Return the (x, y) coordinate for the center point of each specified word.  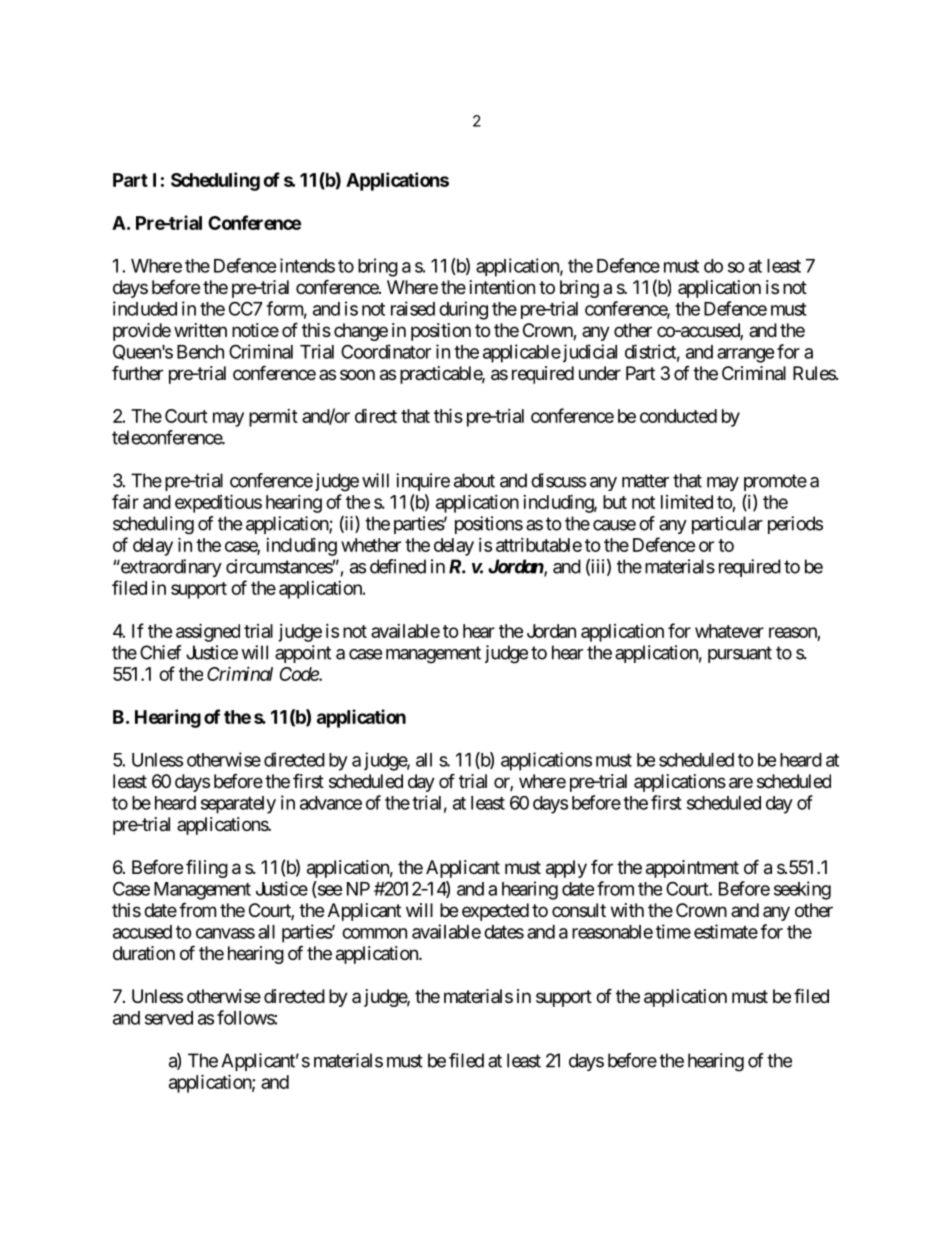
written (200, 330)
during (463, 310)
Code (299, 674)
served (169, 1018)
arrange (746, 355)
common (374, 933)
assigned (208, 632)
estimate (726, 931)
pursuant (740, 654)
